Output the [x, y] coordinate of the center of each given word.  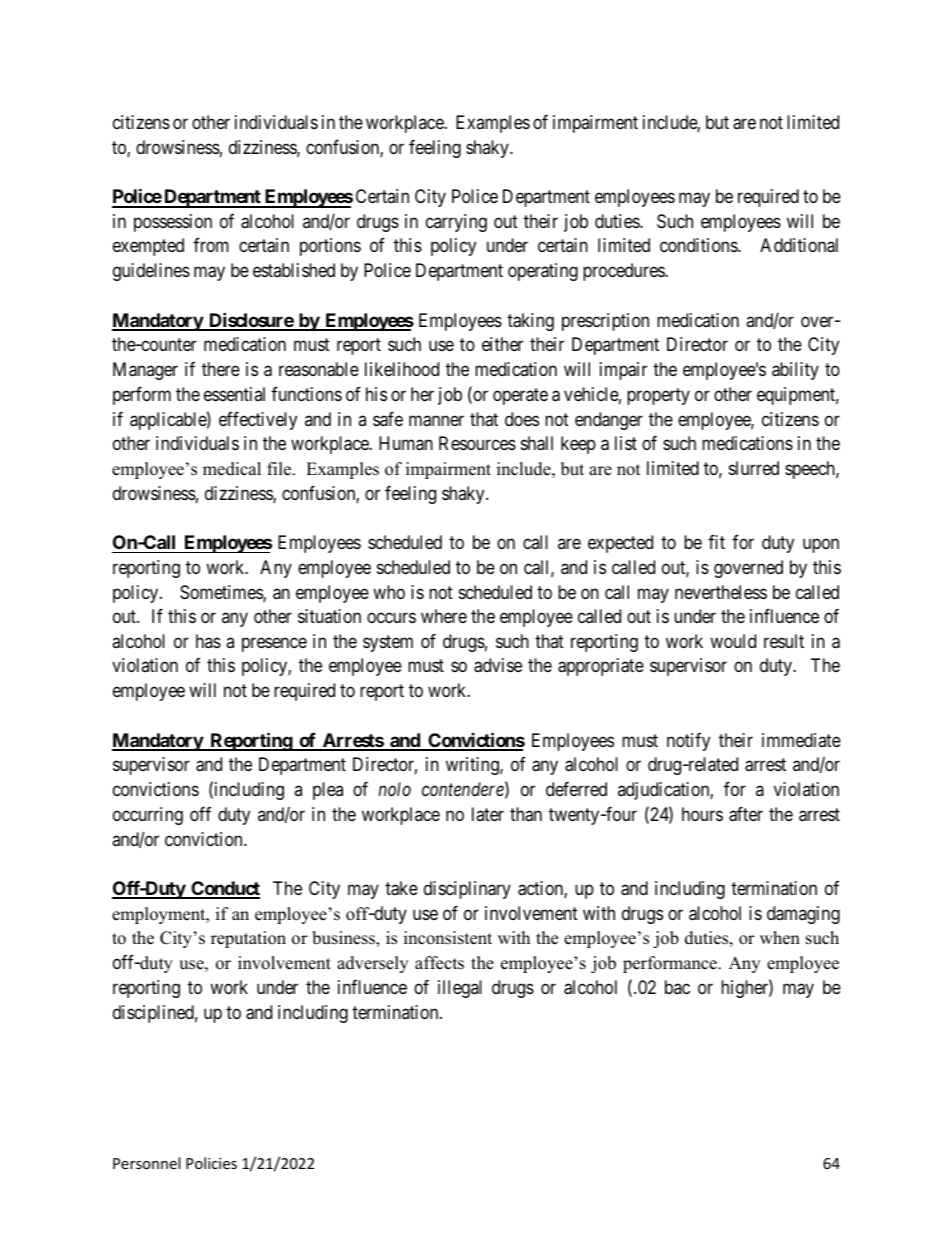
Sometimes [222, 593]
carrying [456, 223]
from [211, 245]
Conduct [224, 889]
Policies [211, 1163]
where [444, 616]
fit [716, 542]
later [488, 814]
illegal [460, 989]
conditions [699, 245]
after [746, 814]
